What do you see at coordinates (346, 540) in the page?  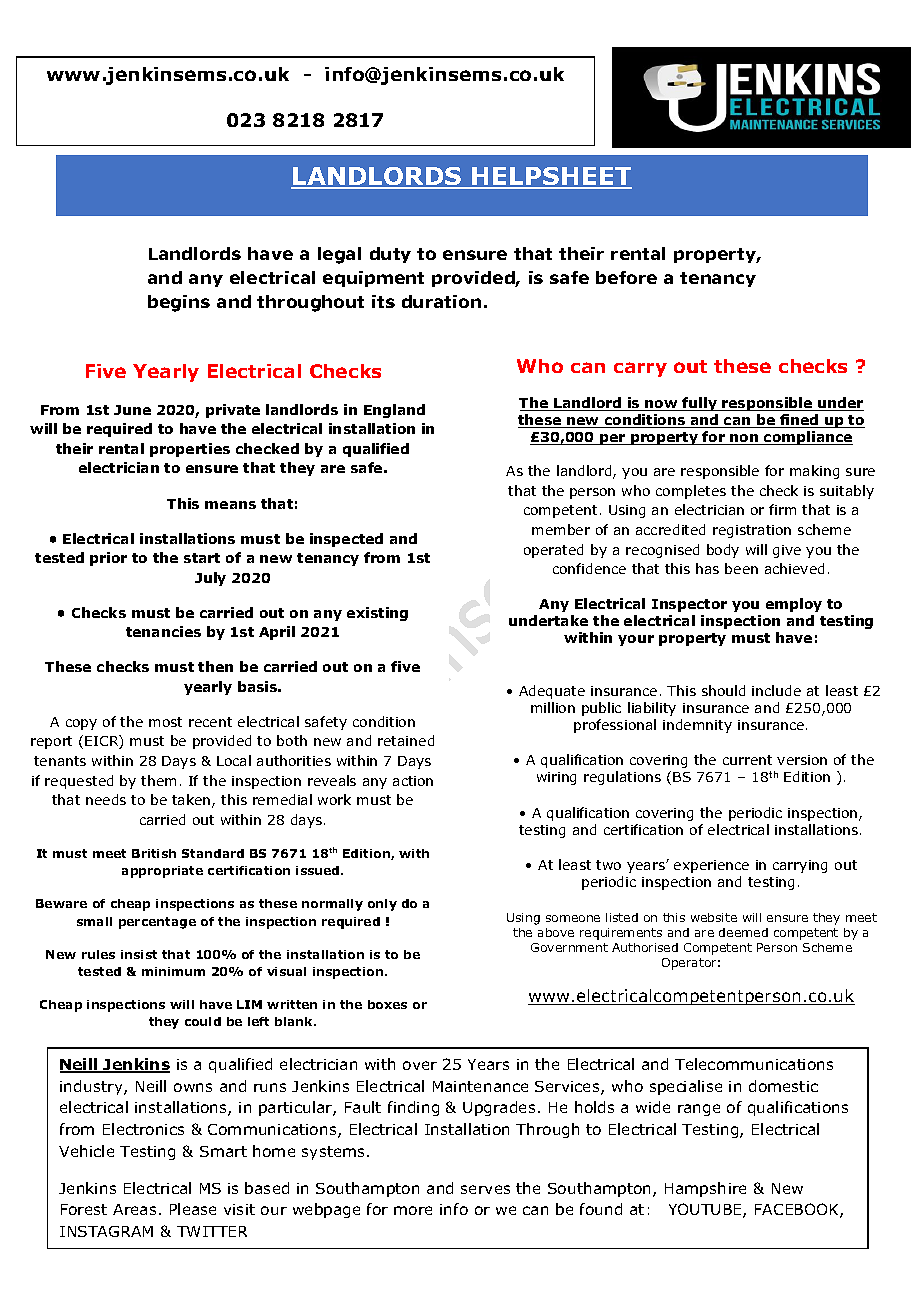 I see `inspected` at bounding box center [346, 540].
